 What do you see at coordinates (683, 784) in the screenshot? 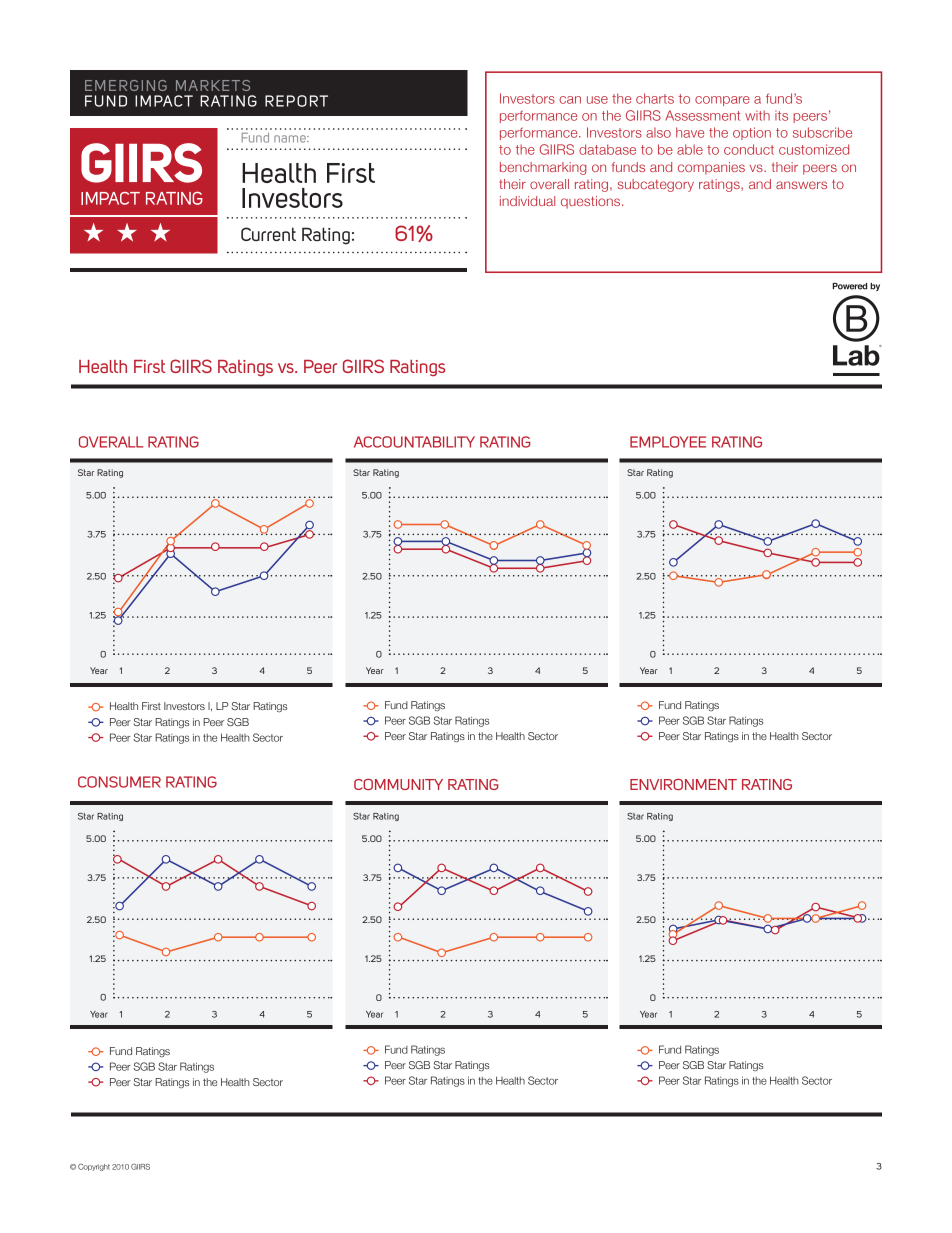
I see `Environment` at bounding box center [683, 784].
